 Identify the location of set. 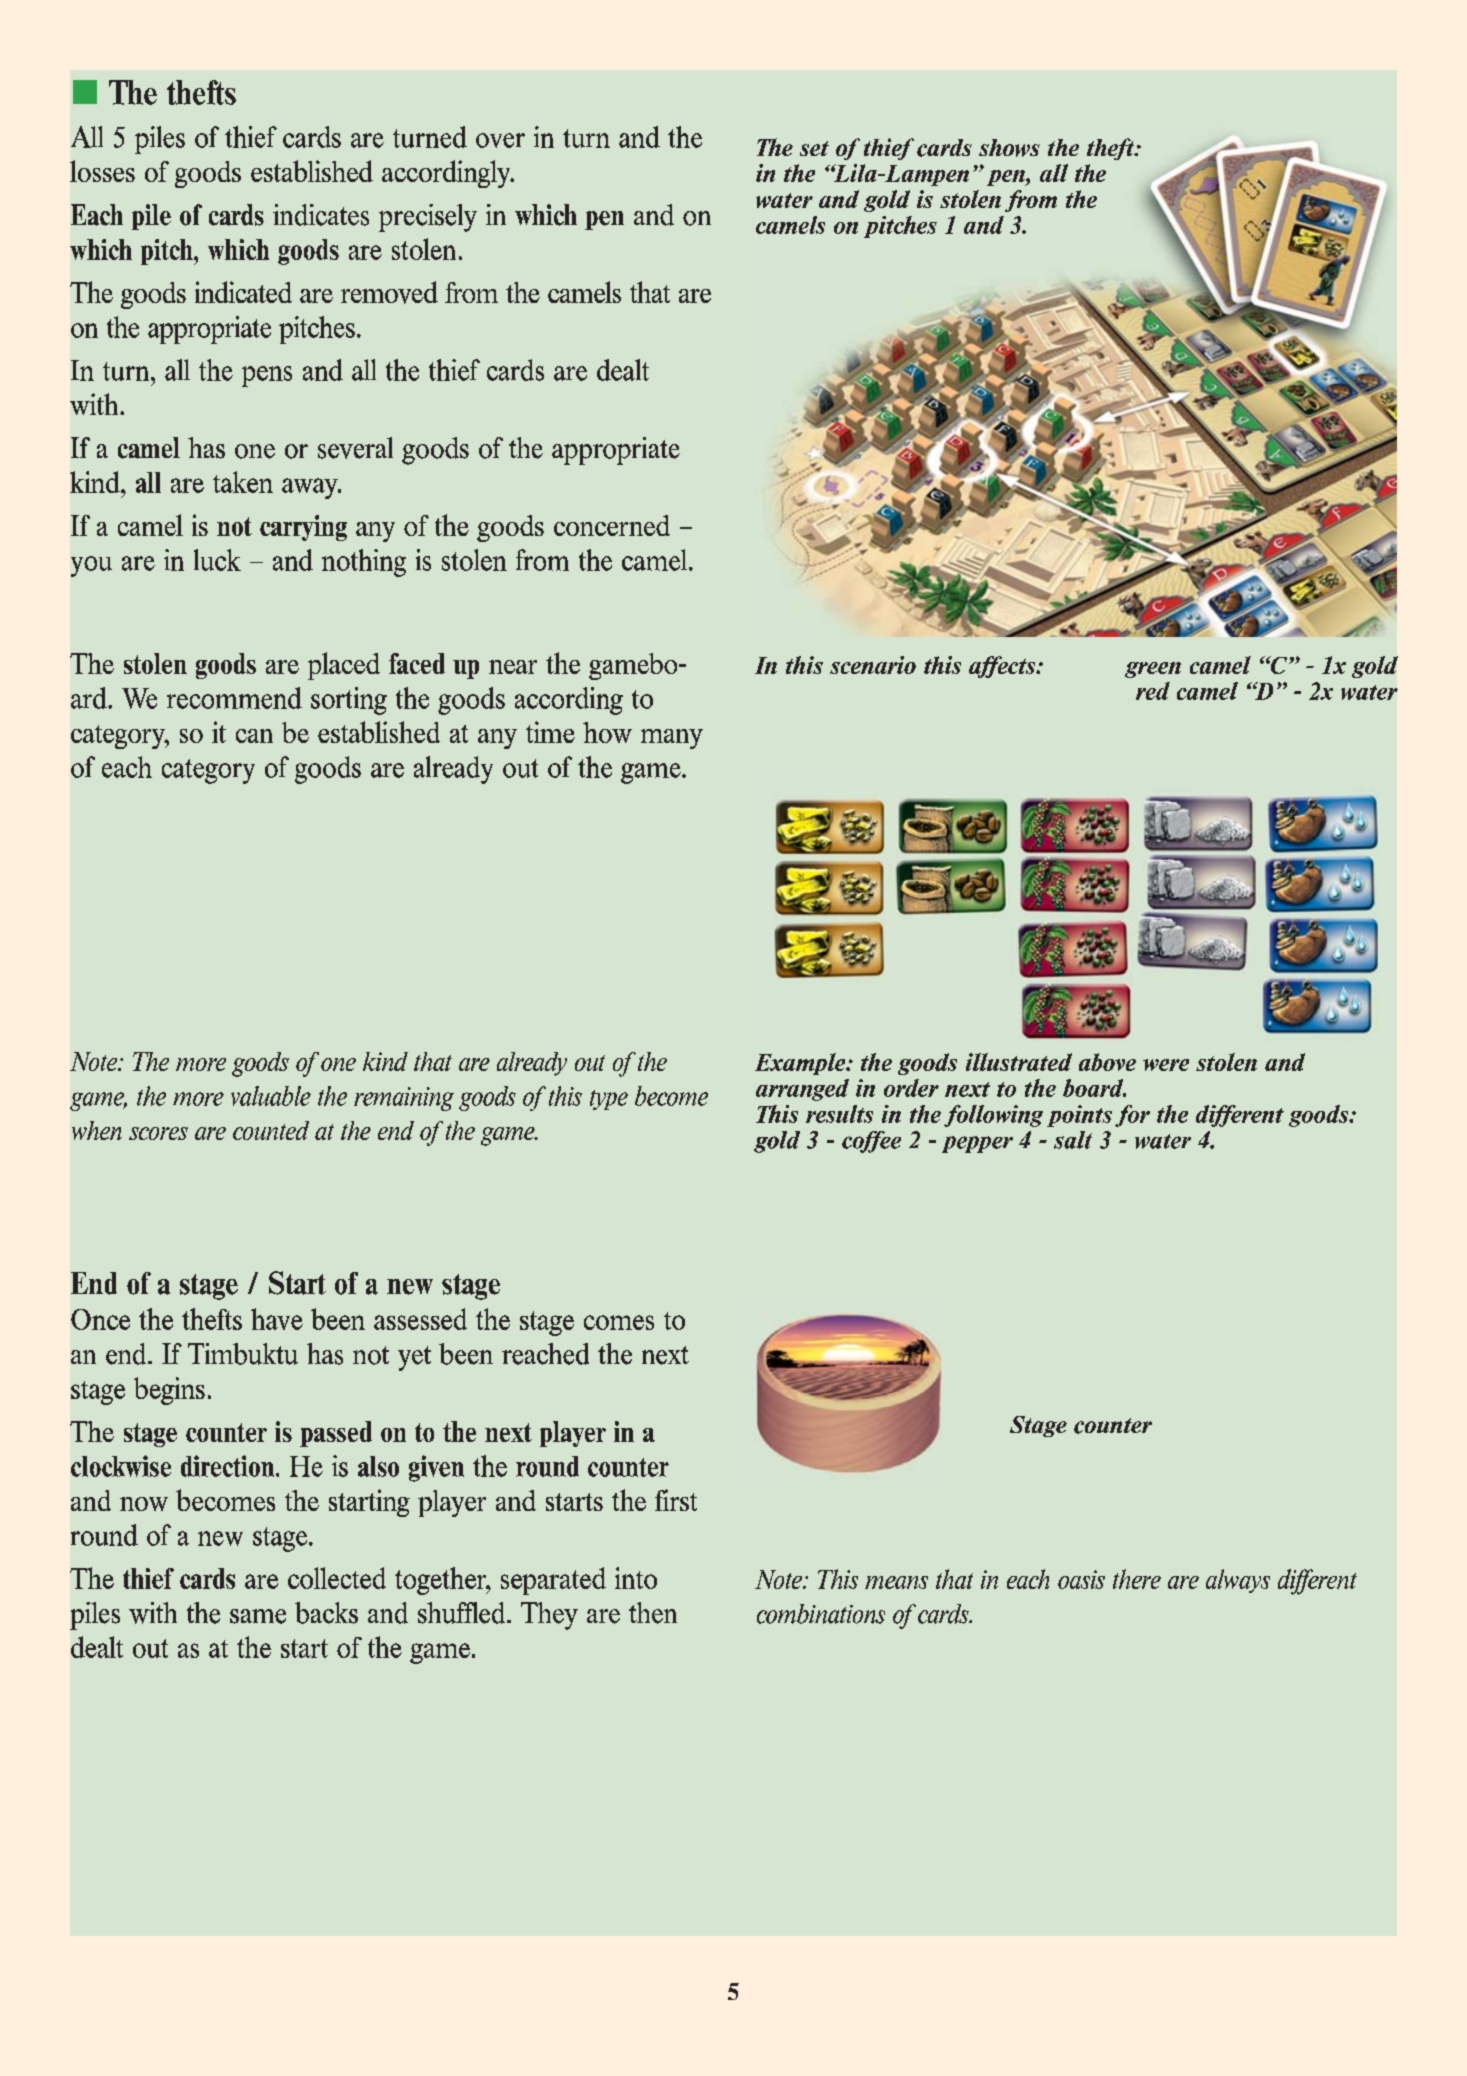
(814, 148).
